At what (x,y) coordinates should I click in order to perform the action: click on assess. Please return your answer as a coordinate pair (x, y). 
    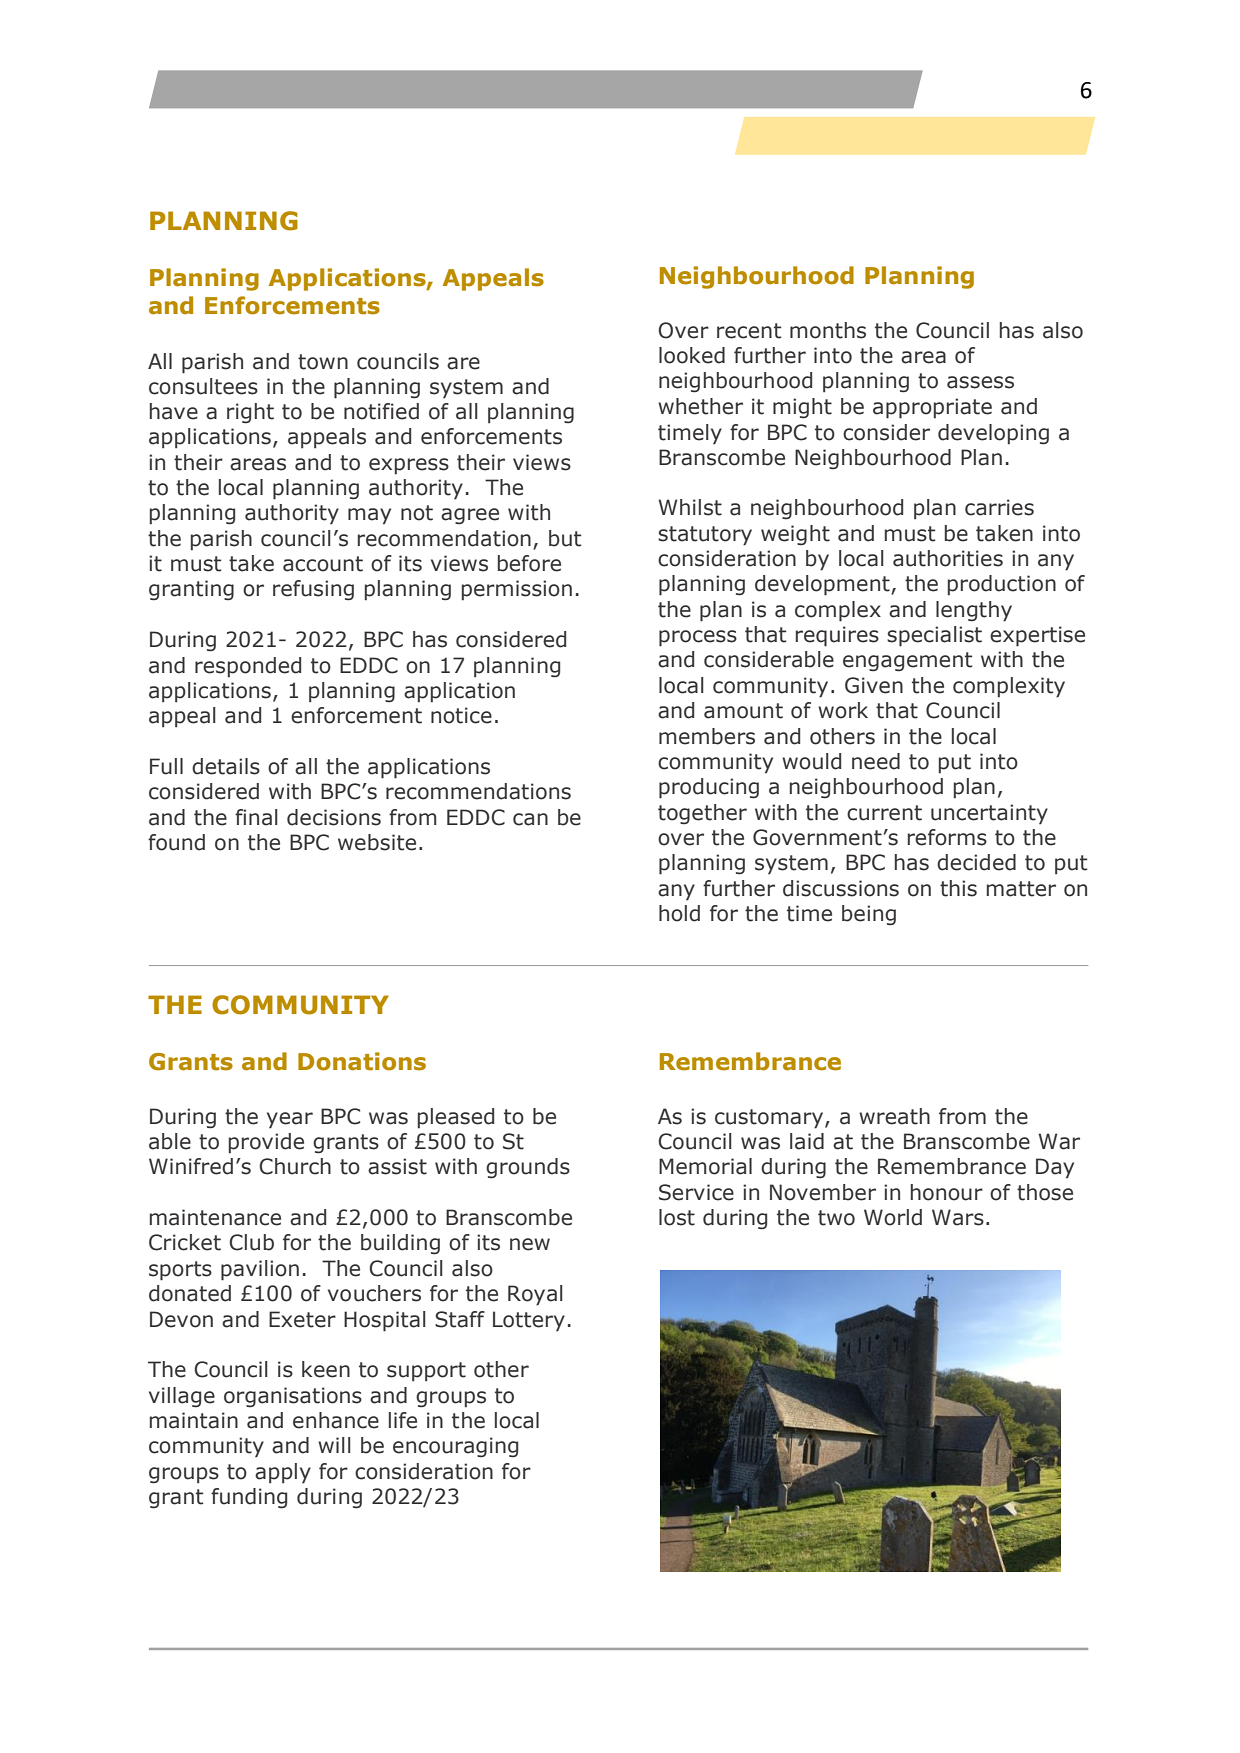
    Looking at the image, I should click on (980, 382).
